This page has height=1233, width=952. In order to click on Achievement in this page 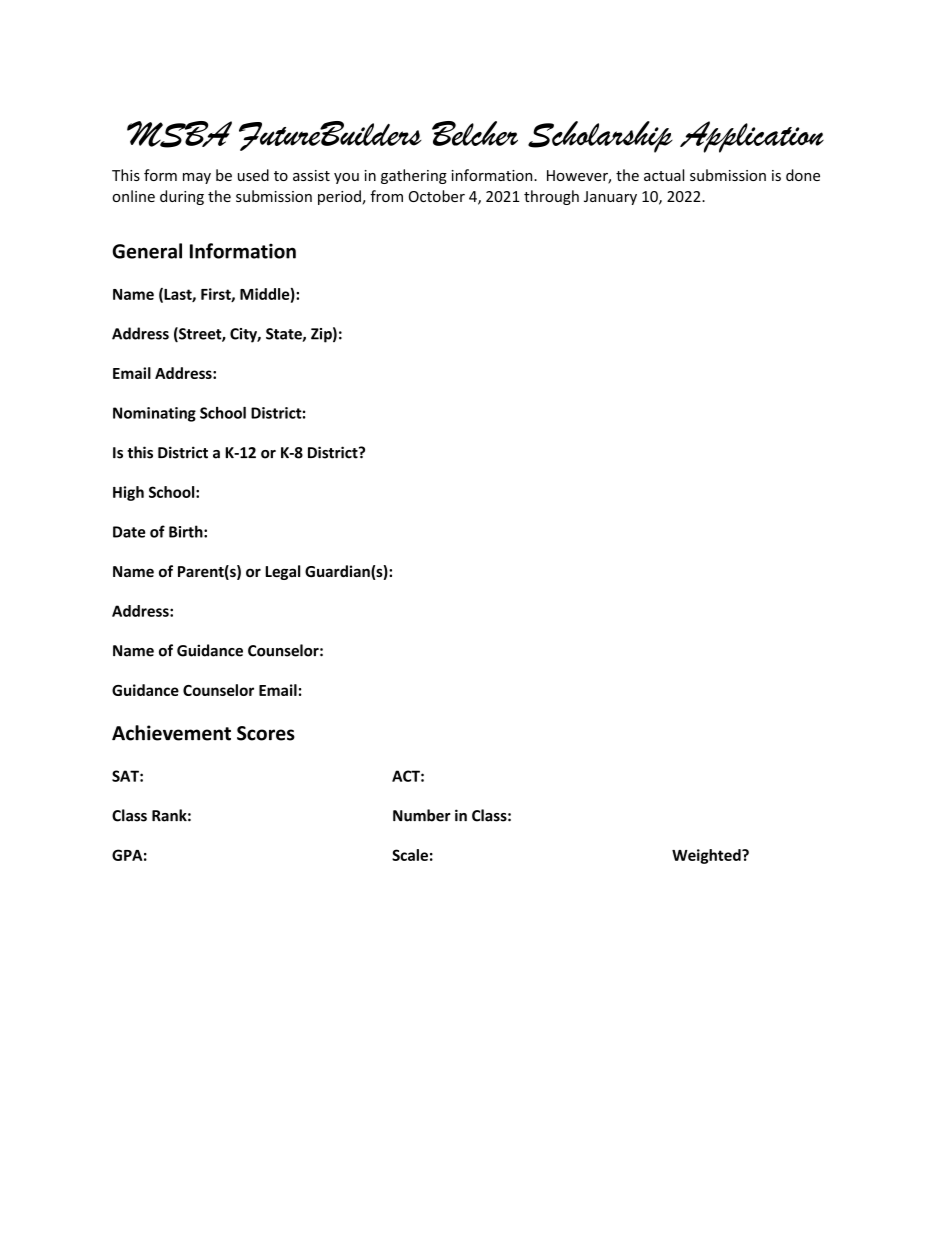, I will do `click(171, 733)`.
